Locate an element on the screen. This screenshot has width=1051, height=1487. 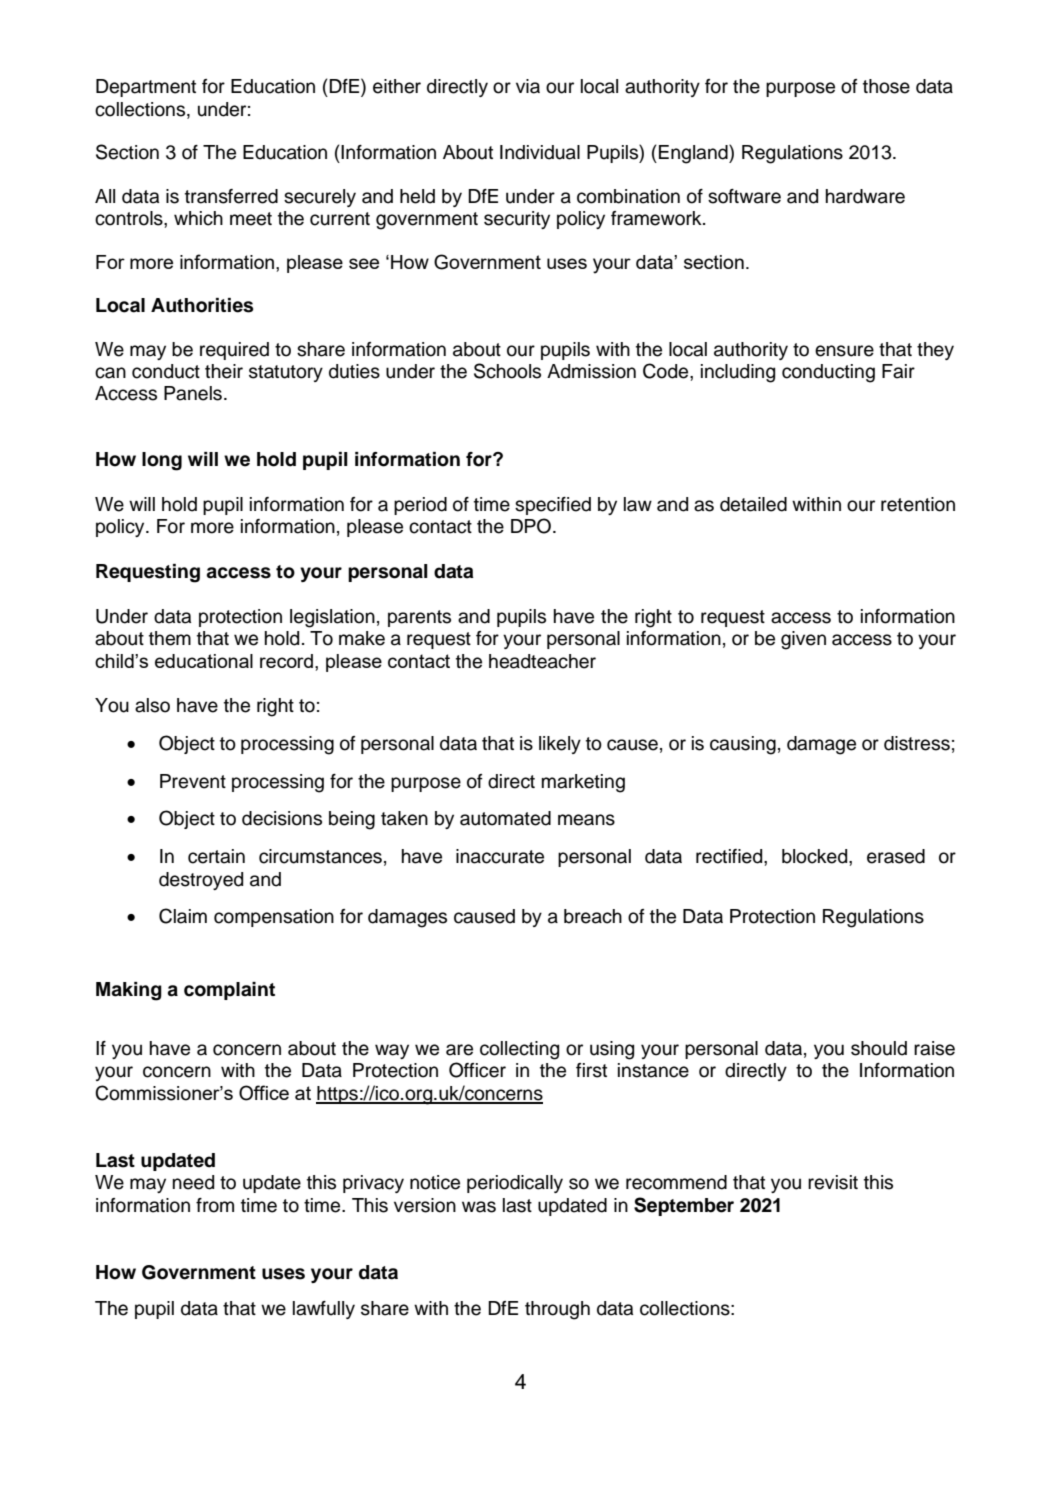
given is located at coordinates (803, 640).
